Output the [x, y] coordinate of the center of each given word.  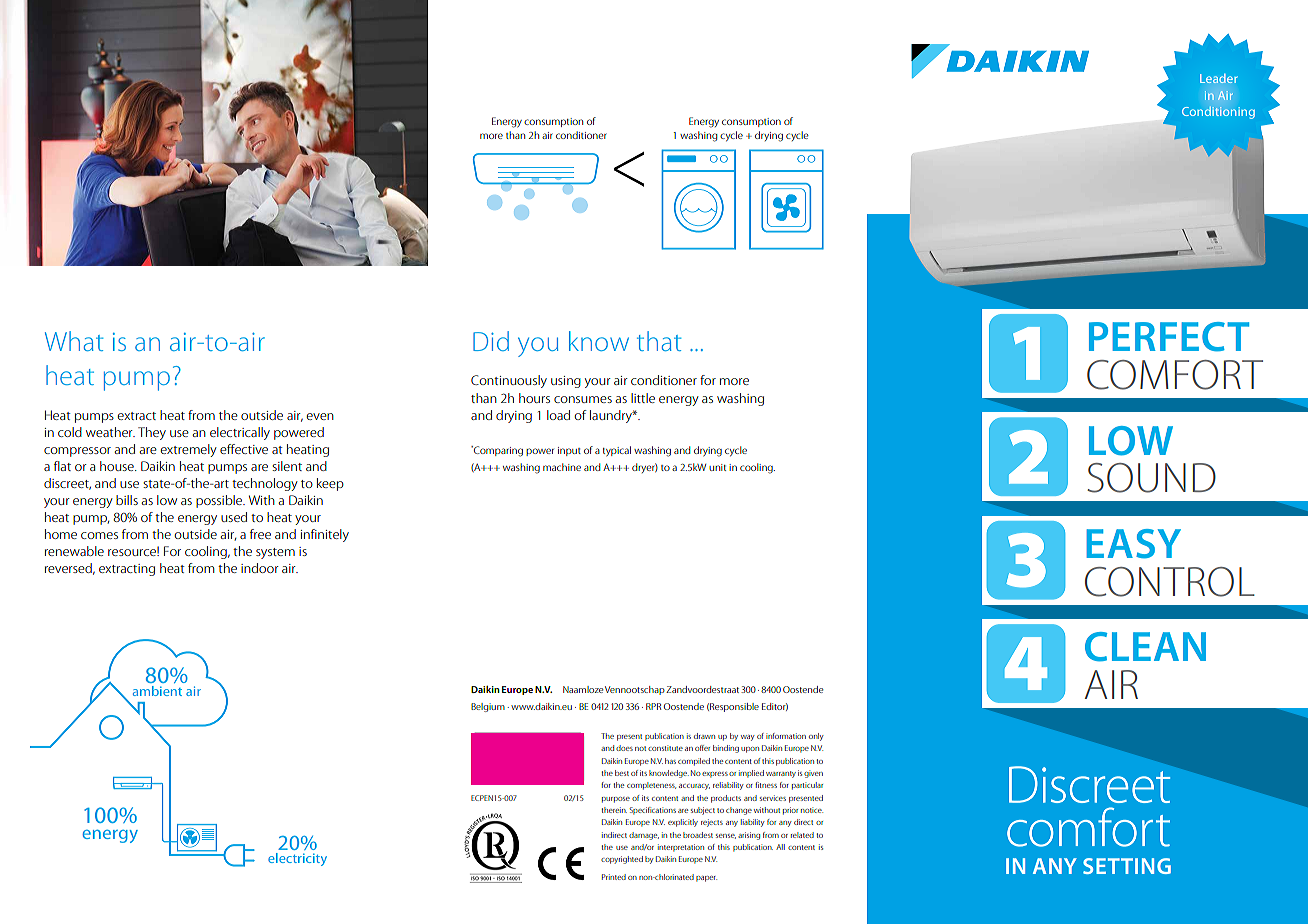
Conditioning [1218, 112]
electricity [297, 859]
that [659, 341]
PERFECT [1169, 337]
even [320, 416]
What [74, 341]
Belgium [488, 707]
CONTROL [1170, 582]
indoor [260, 568]
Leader [1219, 78]
